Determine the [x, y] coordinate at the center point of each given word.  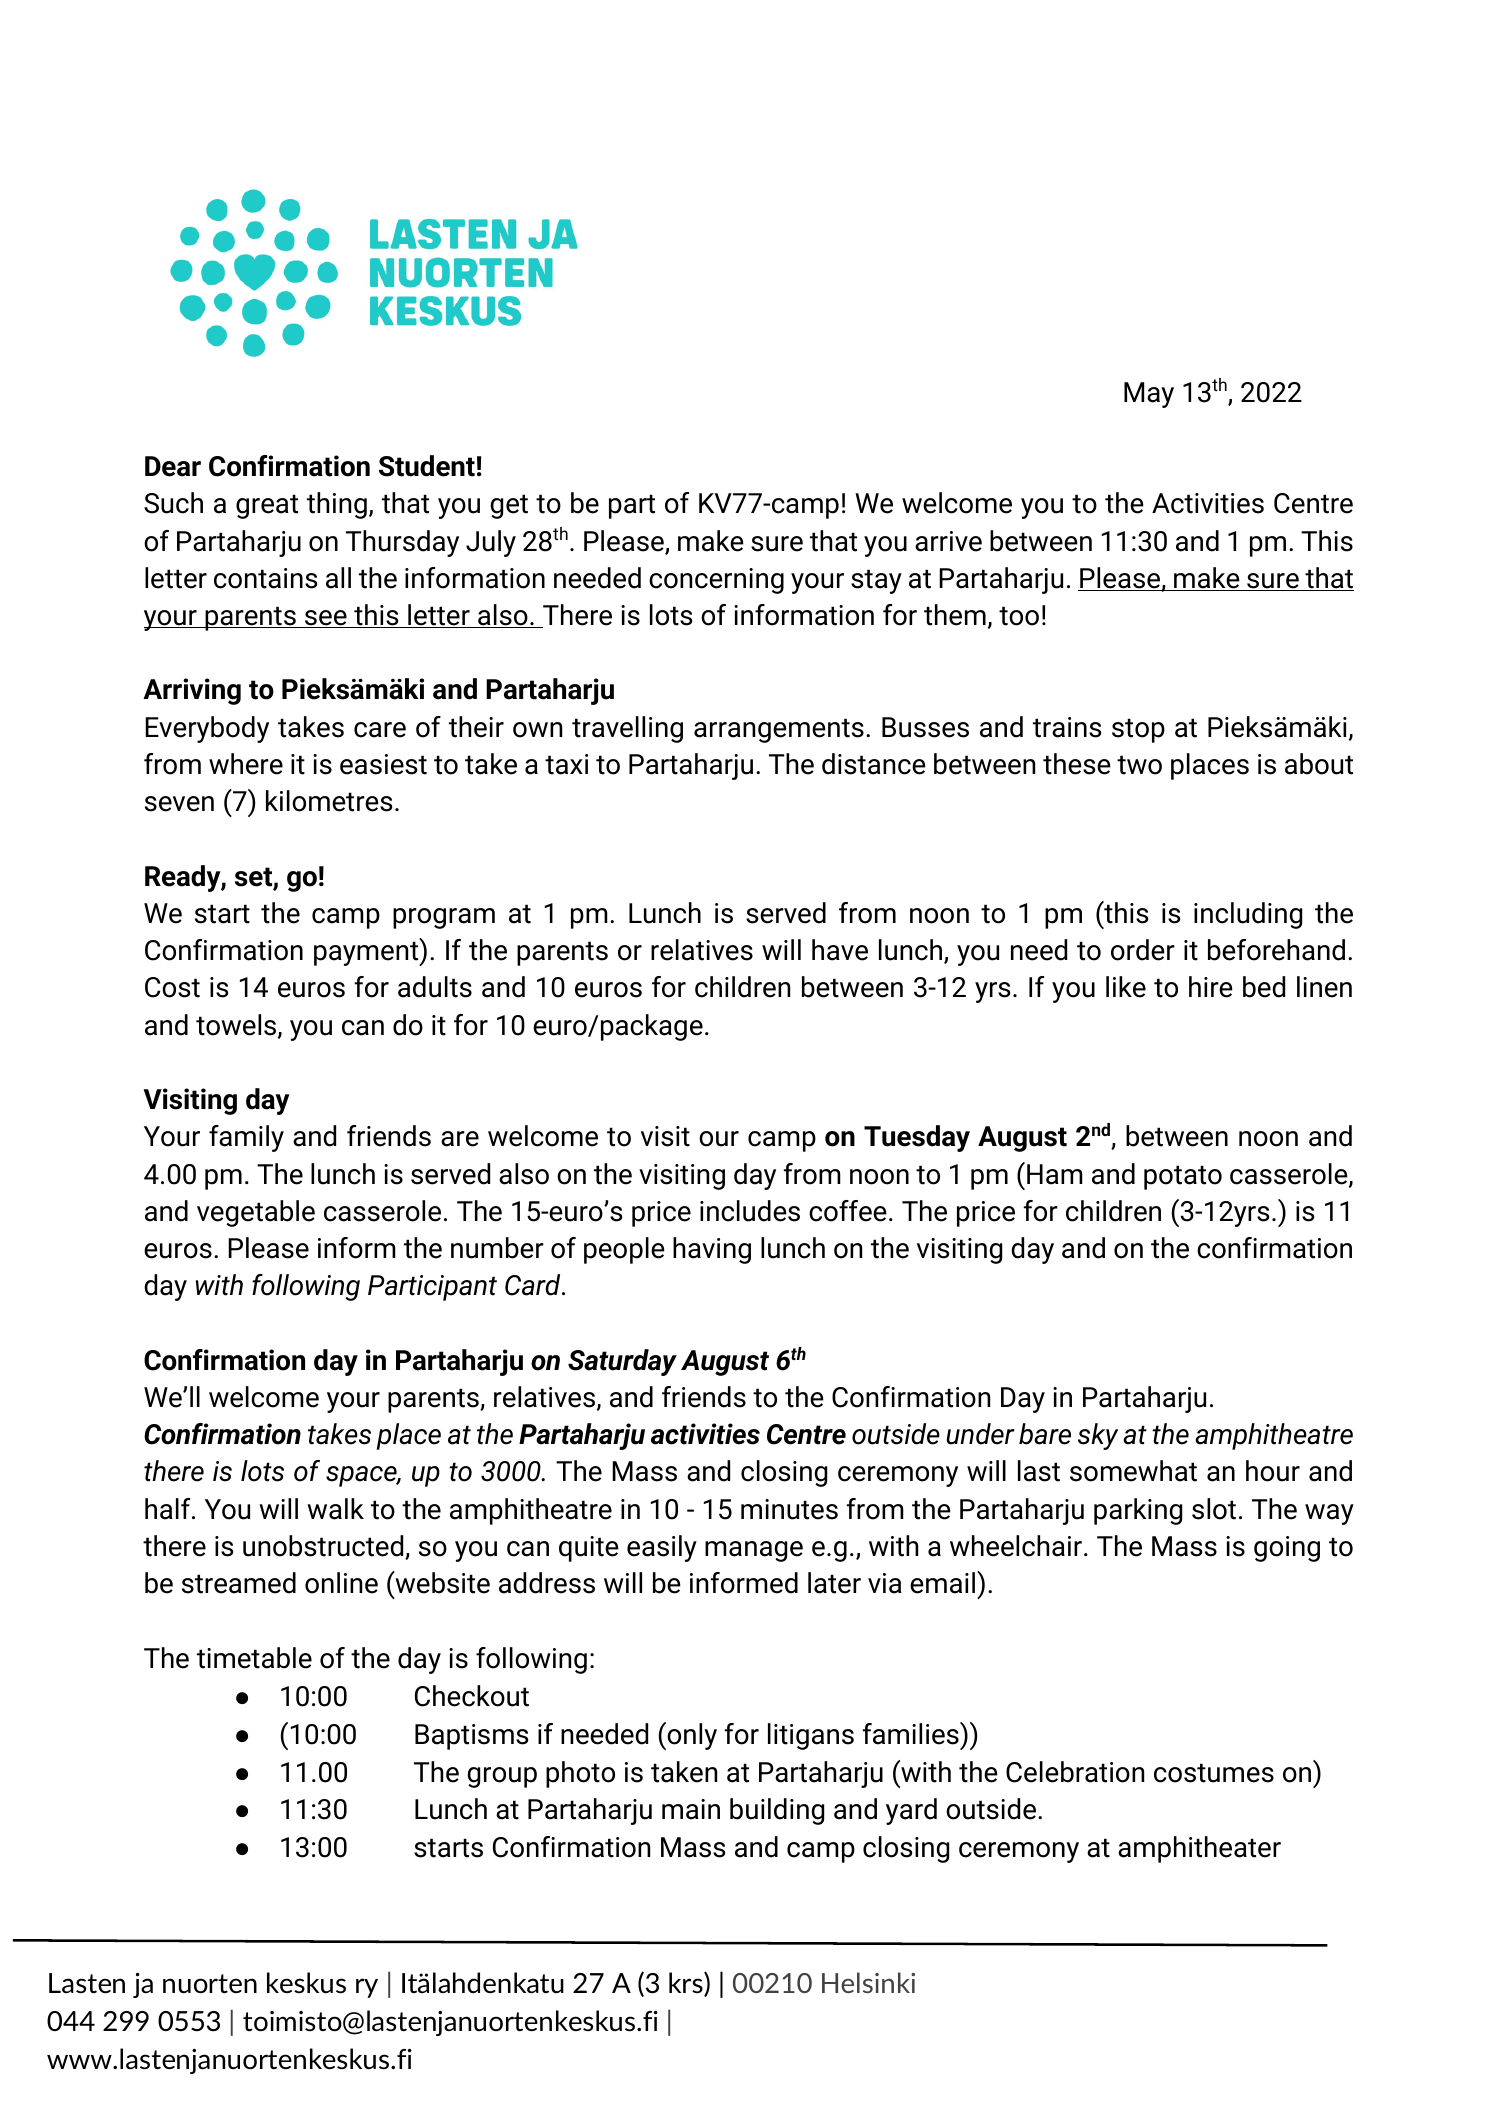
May [1149, 395]
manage [754, 1551]
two [1139, 765]
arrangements [779, 730]
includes [750, 1211]
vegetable [256, 1213]
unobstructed [324, 1547]
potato [1183, 1177]
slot [1214, 1509]
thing [337, 505]
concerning [716, 581]
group [502, 1777]
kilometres [329, 801]
